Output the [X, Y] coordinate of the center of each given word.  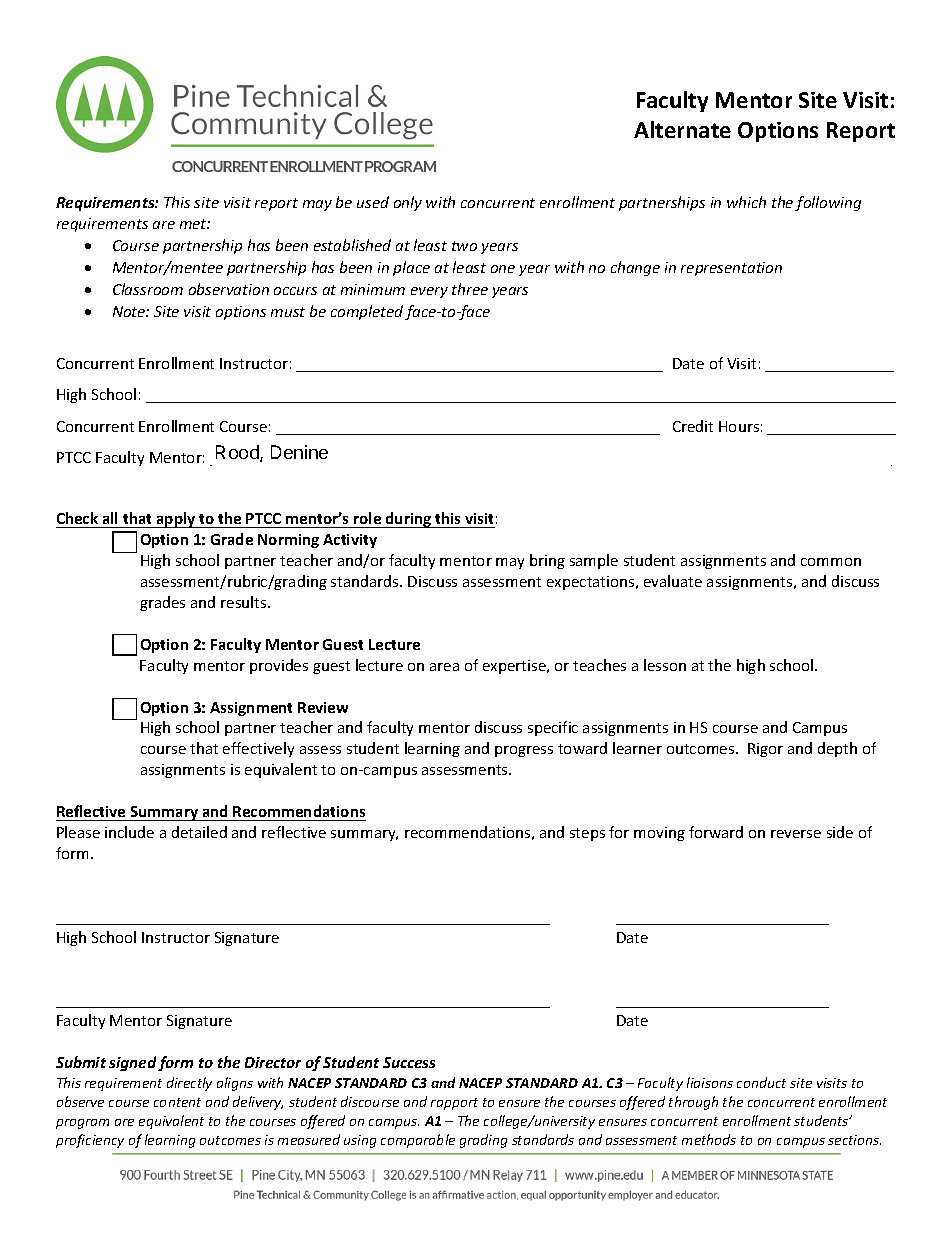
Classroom [148, 289]
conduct [761, 1082]
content [177, 1102]
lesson [665, 665]
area [444, 667]
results [245, 602]
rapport [454, 1104]
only [408, 203]
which [746, 202]
